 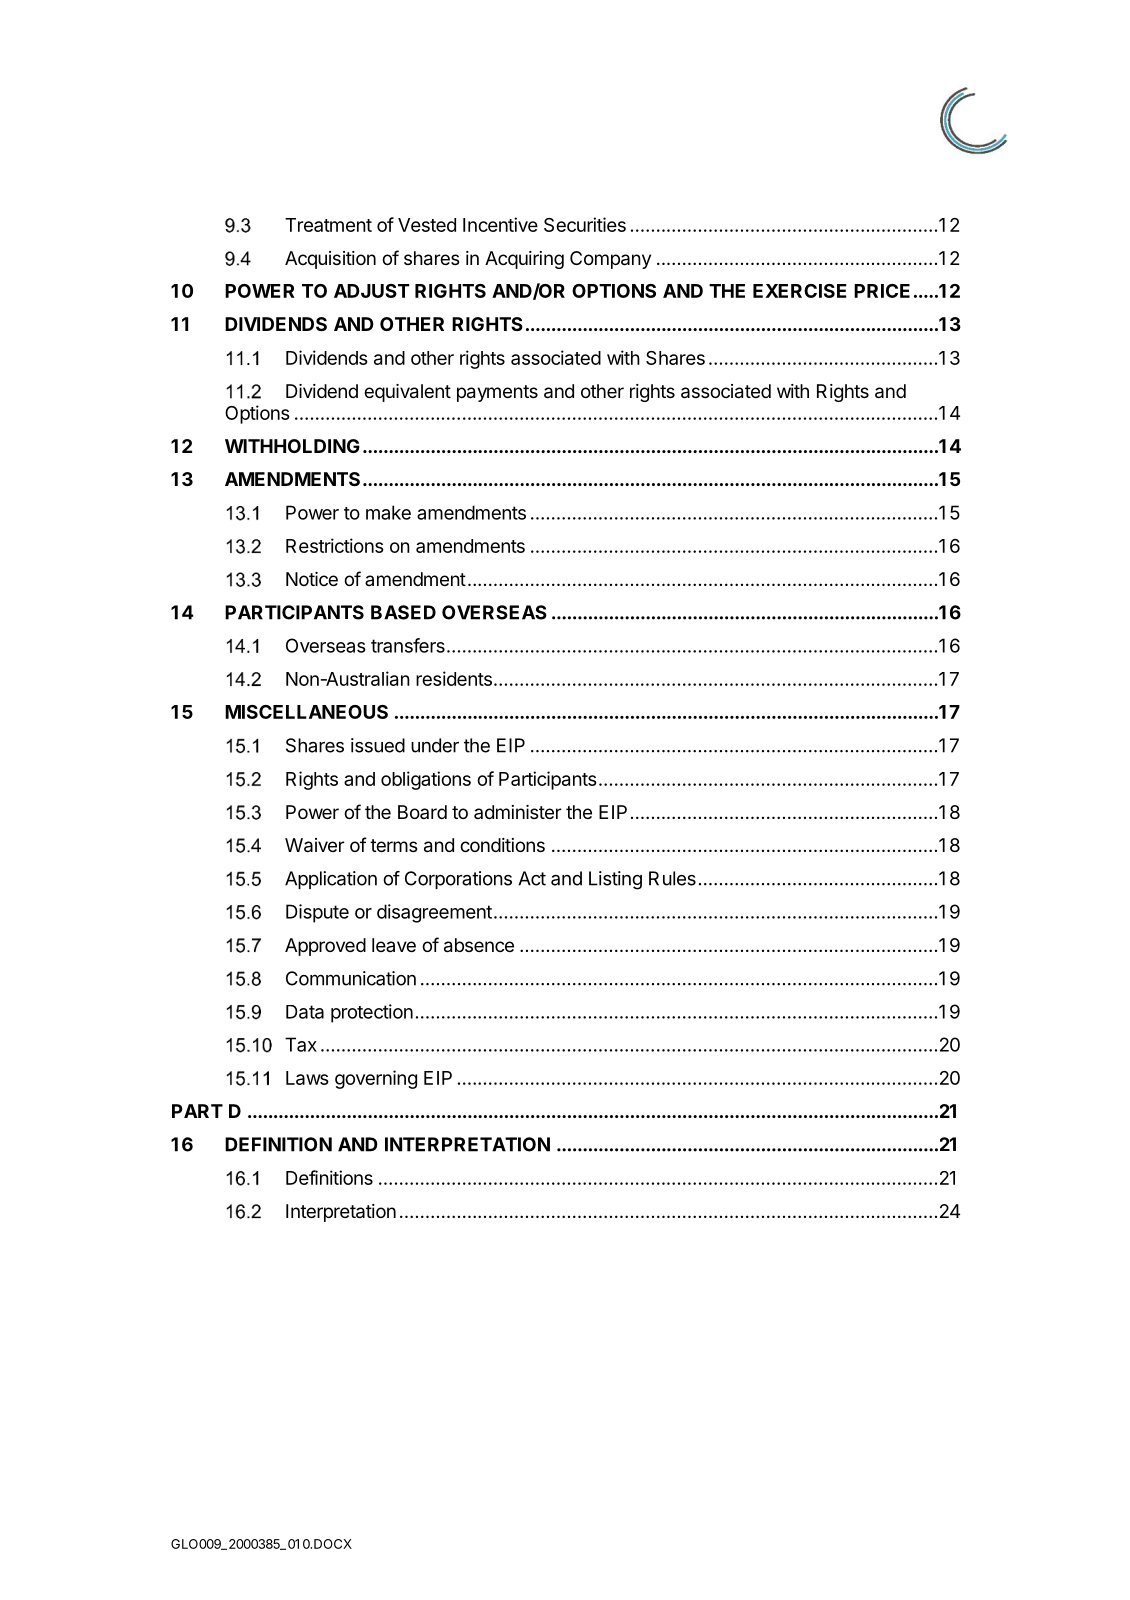 What do you see at coordinates (394, 845) in the document?
I see `terms` at bounding box center [394, 845].
